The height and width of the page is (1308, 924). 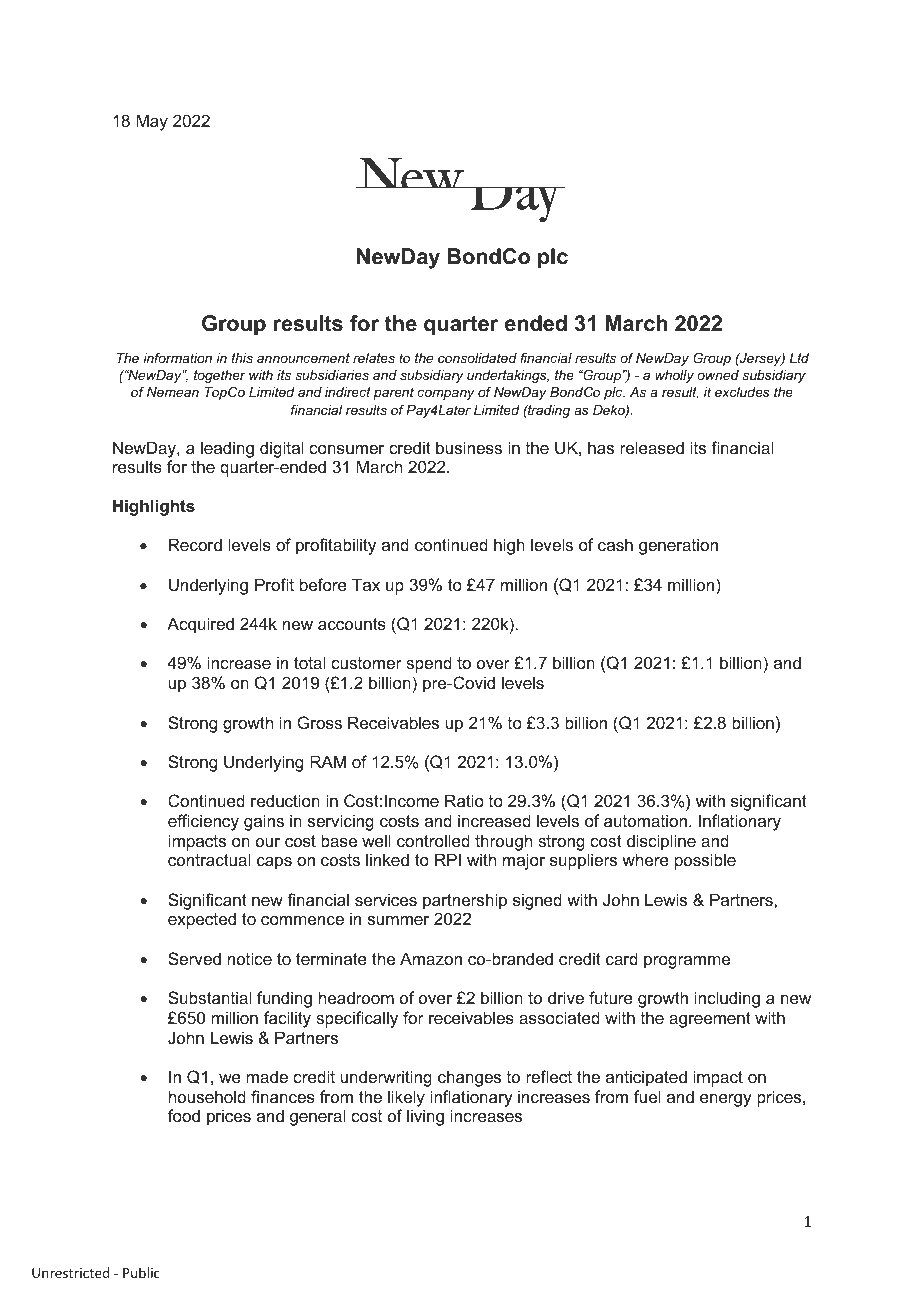 What do you see at coordinates (615, 544) in the page?
I see `cash` at bounding box center [615, 544].
